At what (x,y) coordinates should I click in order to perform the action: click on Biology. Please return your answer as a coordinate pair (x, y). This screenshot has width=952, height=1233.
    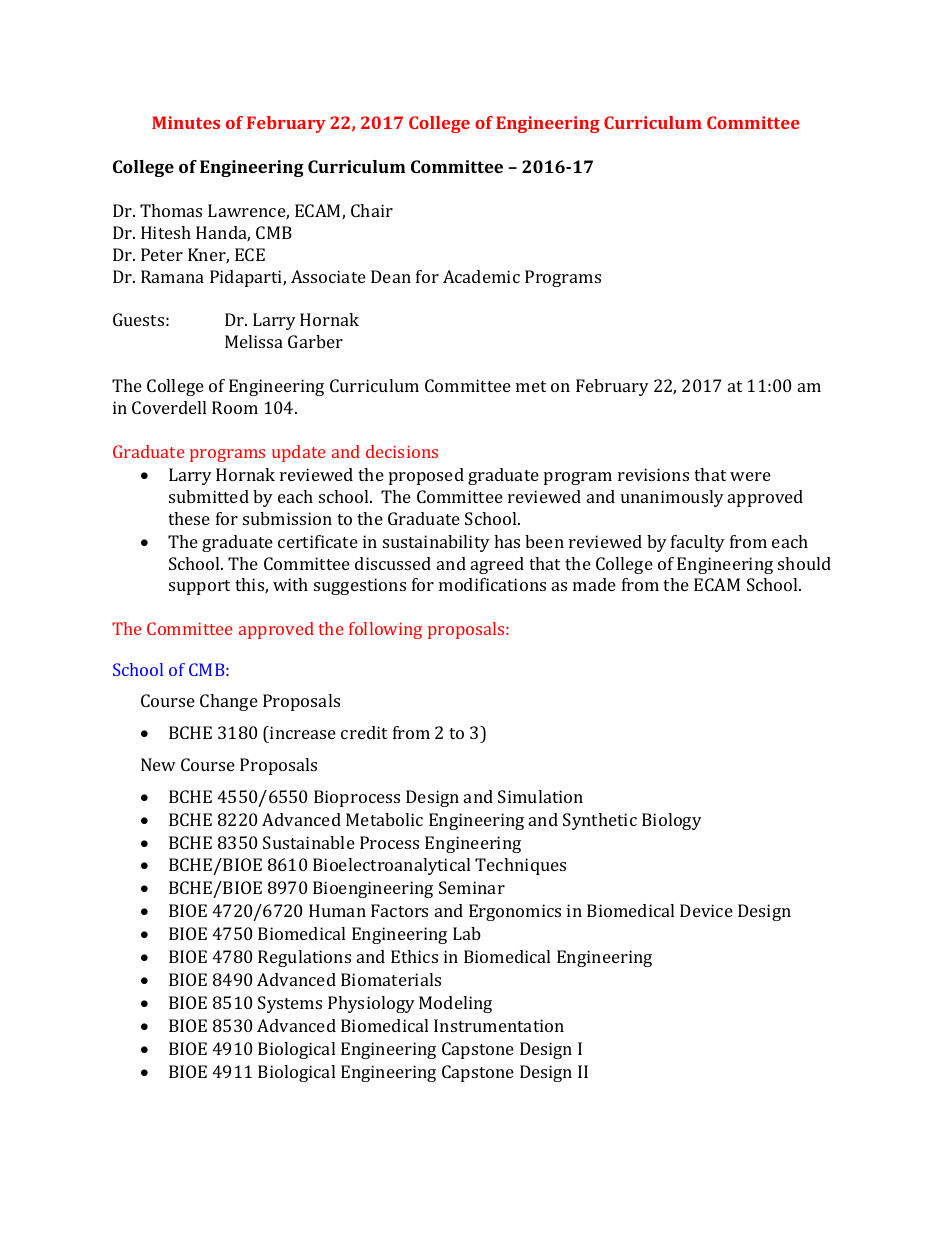
    Looking at the image, I should click on (672, 821).
